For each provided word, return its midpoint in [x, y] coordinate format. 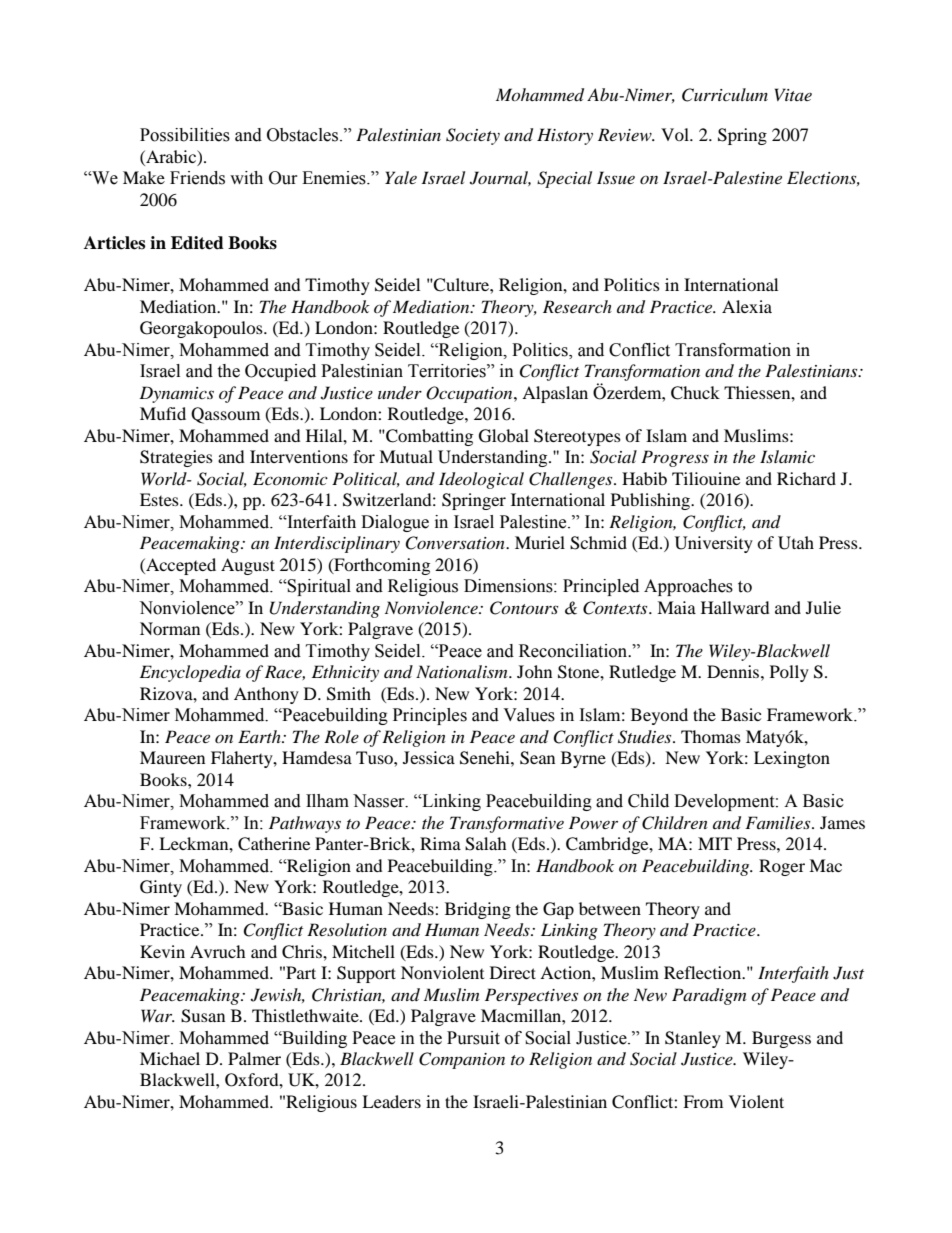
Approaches [688, 587]
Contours [524, 608]
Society [473, 136]
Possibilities [185, 135]
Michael [170, 1058]
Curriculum [725, 95]
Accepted [180, 566]
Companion [462, 1060]
